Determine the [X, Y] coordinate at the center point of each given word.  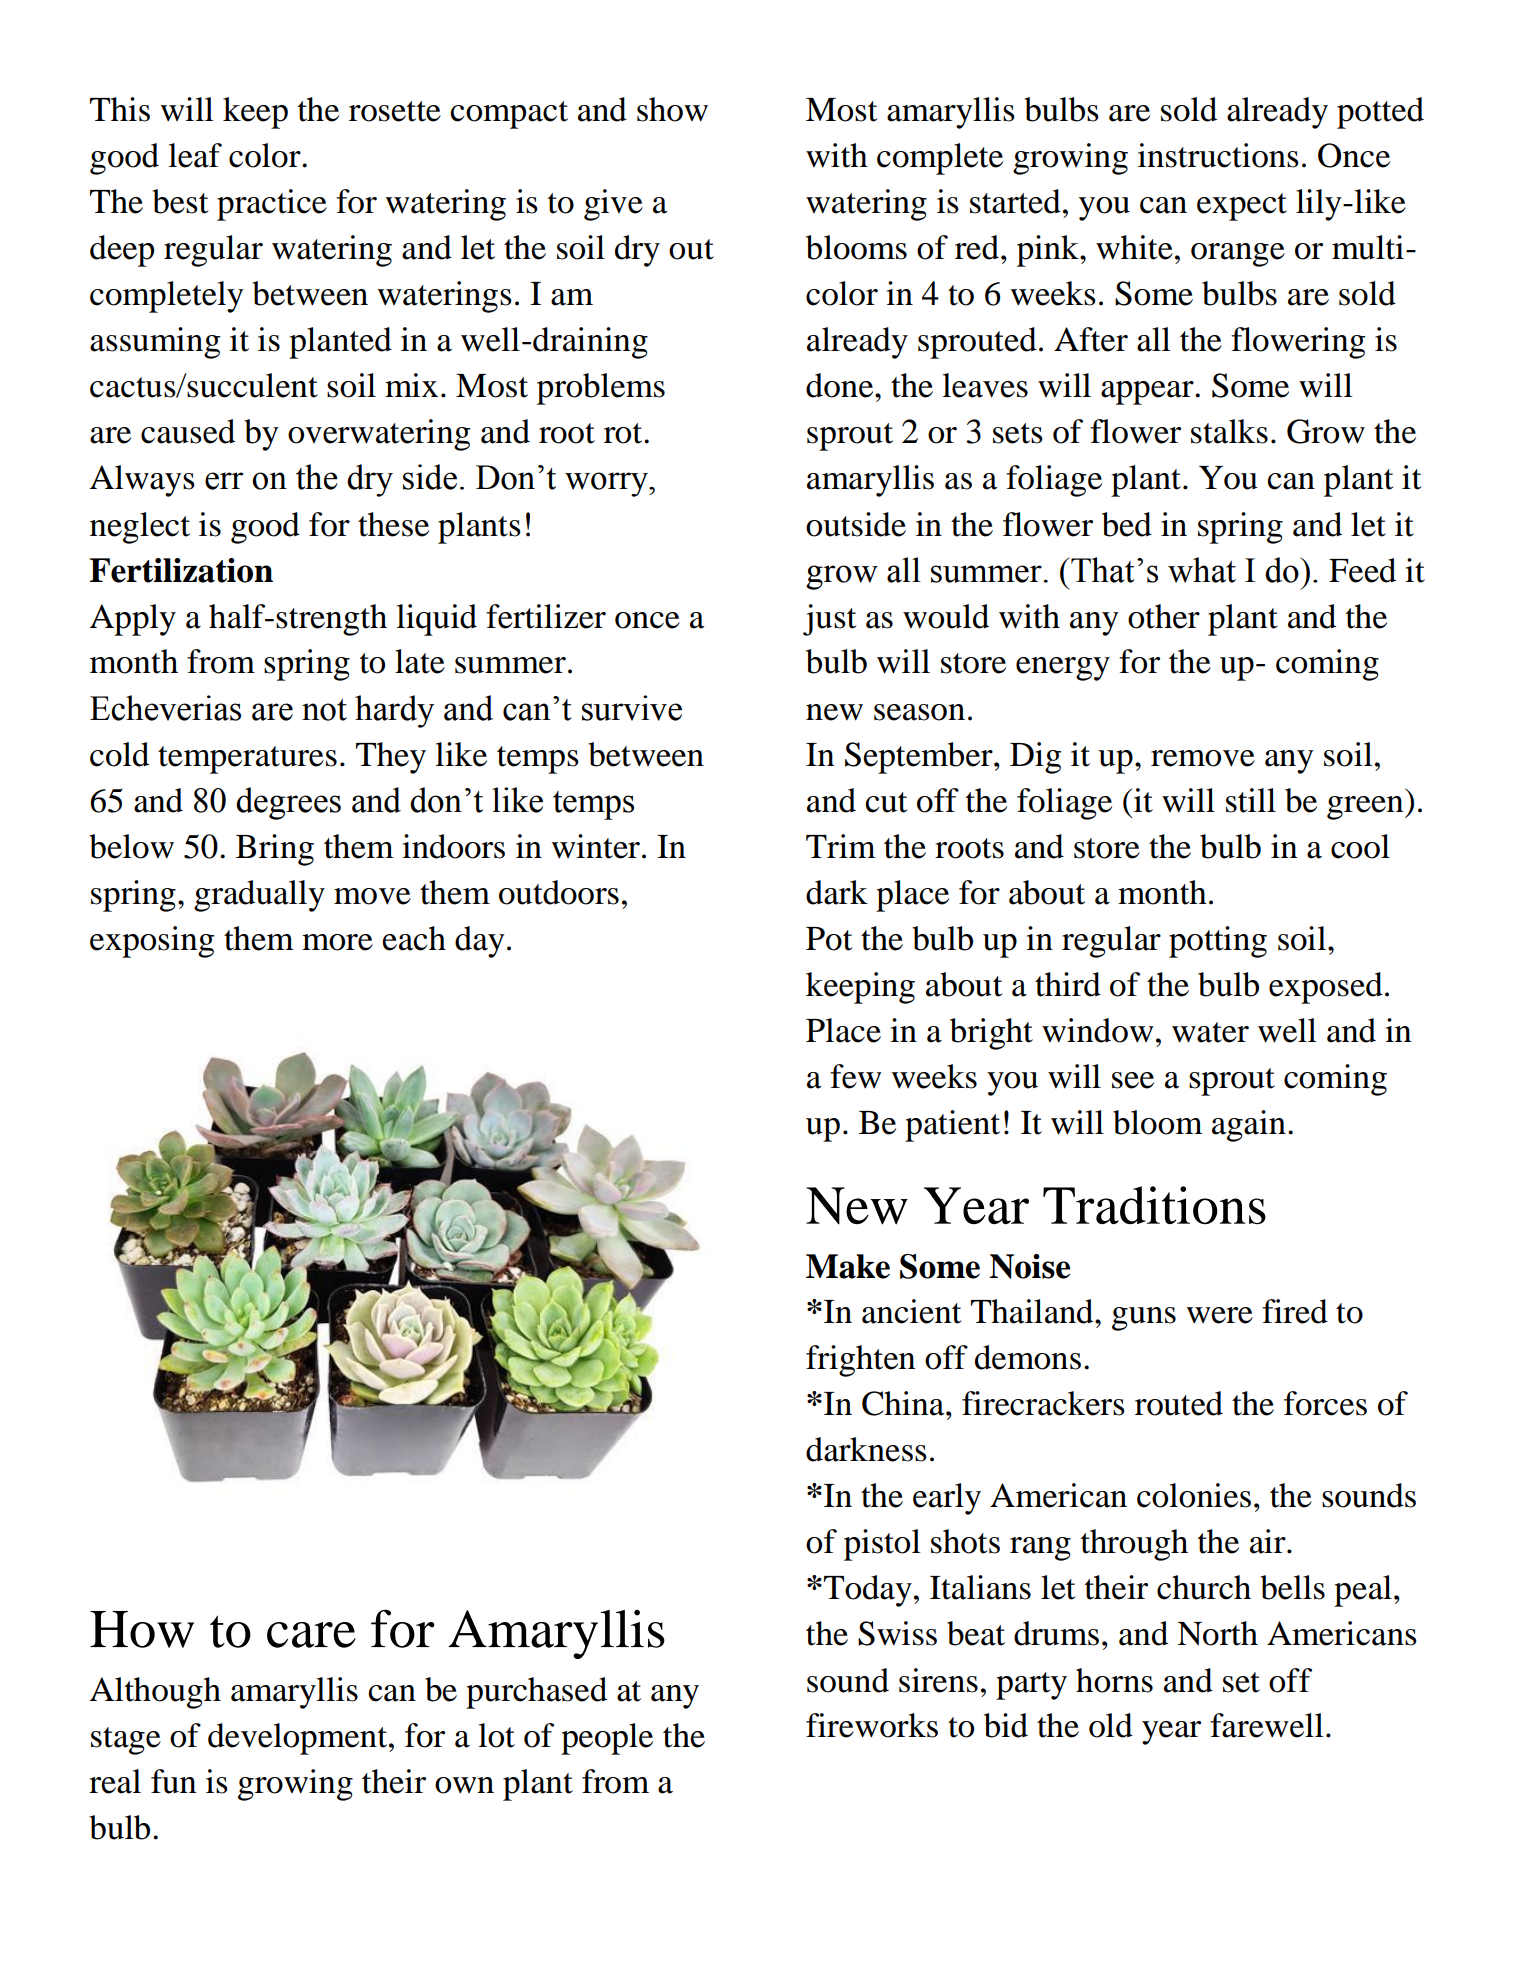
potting [1218, 942]
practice [272, 205]
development [299, 1739]
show [672, 109]
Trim [841, 846]
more [337, 942]
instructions [1218, 155]
